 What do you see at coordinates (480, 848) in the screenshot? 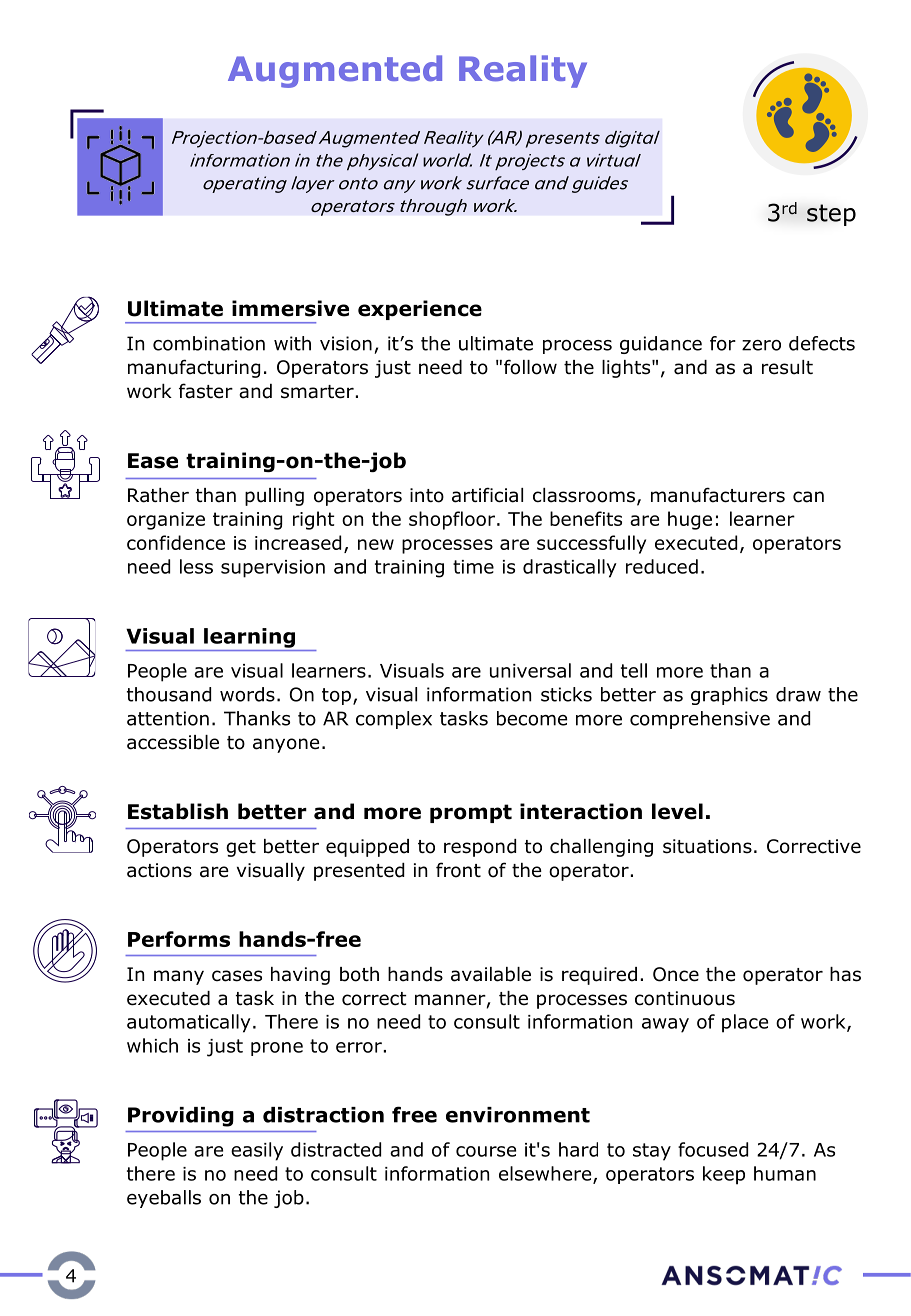
I see `respond` at bounding box center [480, 848].
